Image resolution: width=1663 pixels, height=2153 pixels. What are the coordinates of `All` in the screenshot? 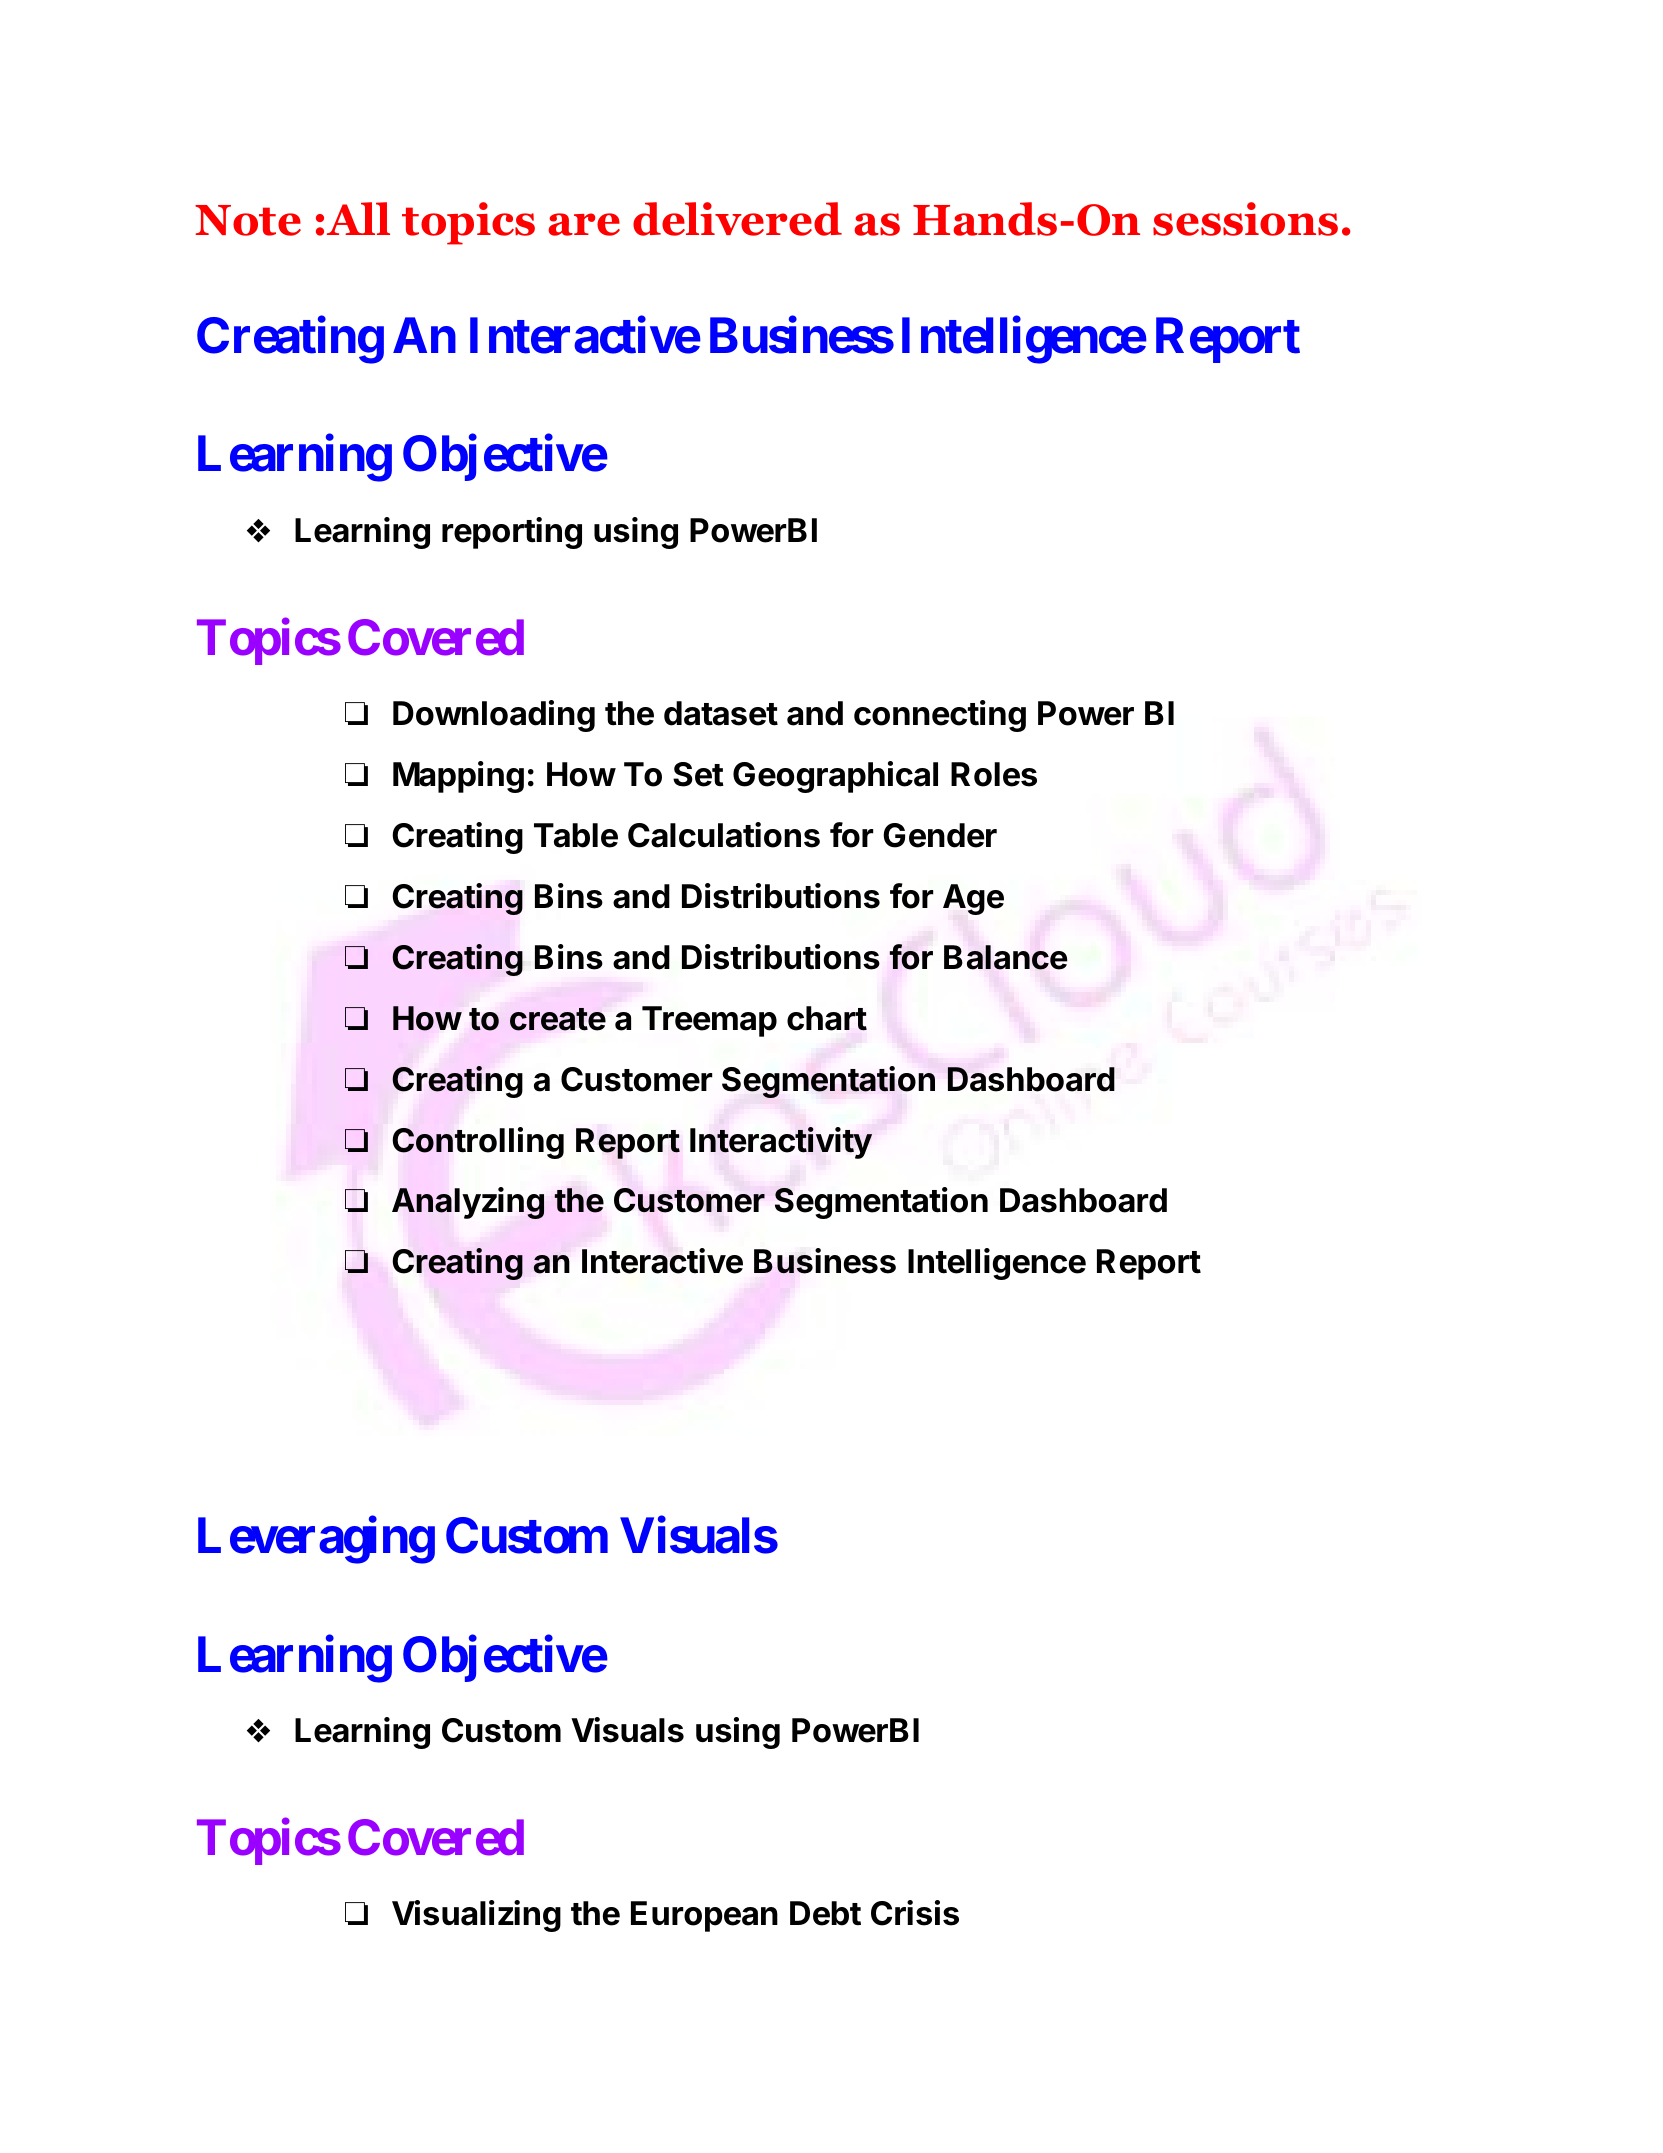 It's located at (358, 218).
